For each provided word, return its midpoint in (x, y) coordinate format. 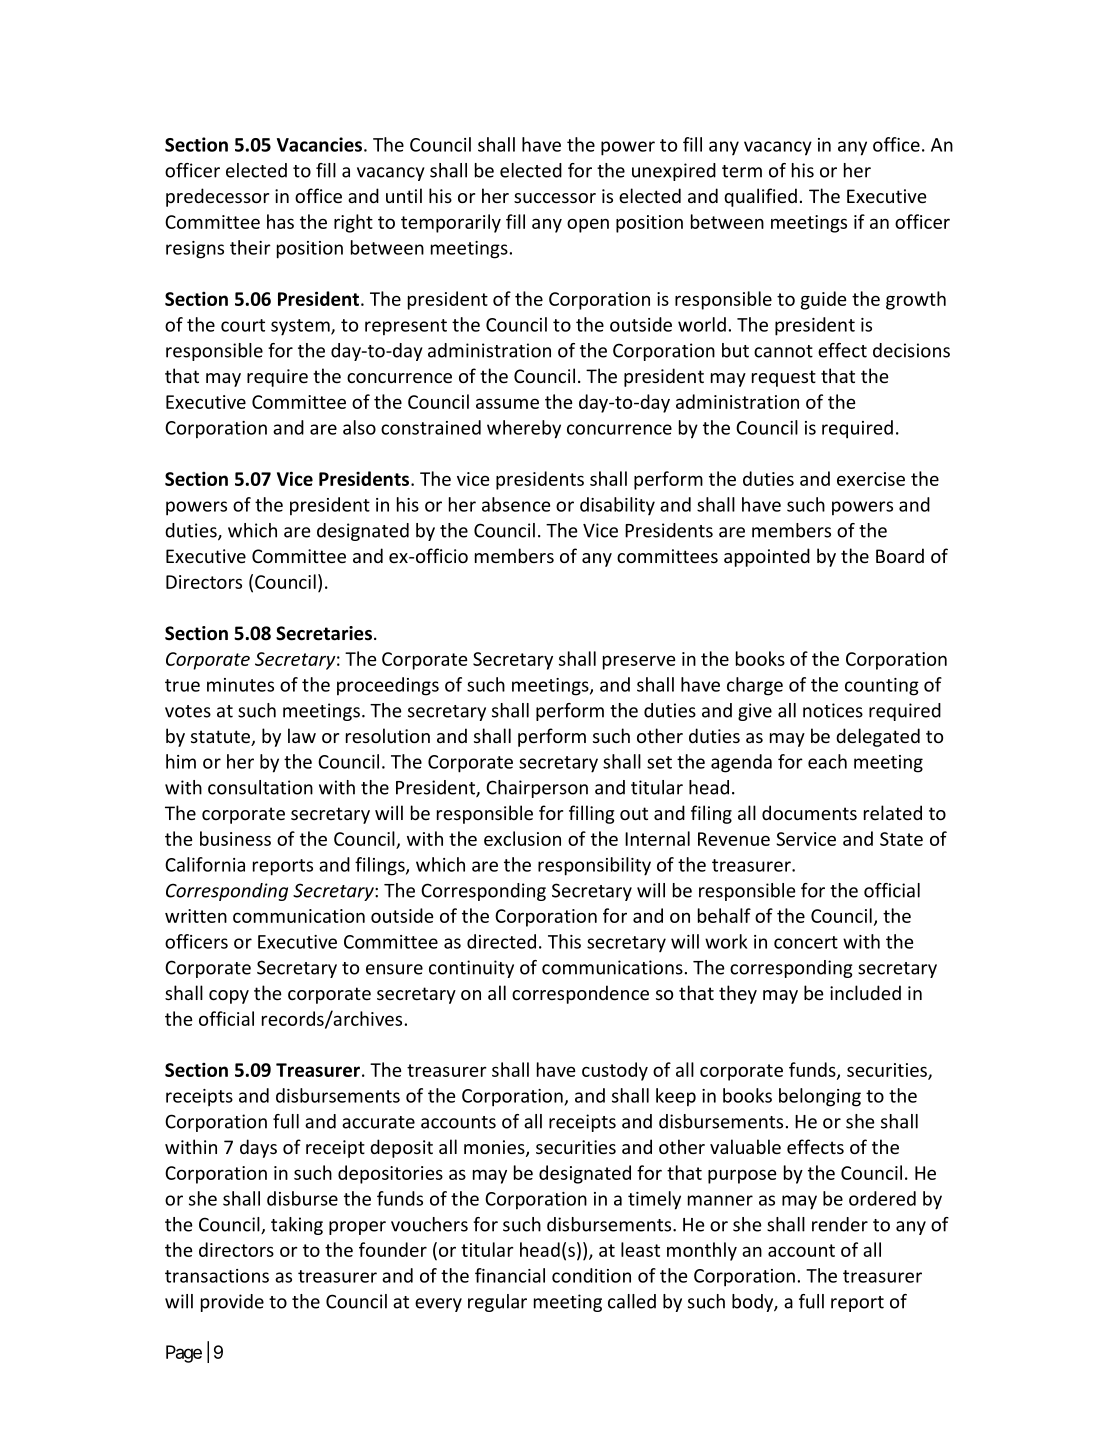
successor (555, 198)
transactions (217, 1276)
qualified (760, 197)
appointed (767, 557)
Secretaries (324, 633)
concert (806, 942)
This (564, 941)
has (280, 221)
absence (516, 504)
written (196, 916)
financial (510, 1275)
